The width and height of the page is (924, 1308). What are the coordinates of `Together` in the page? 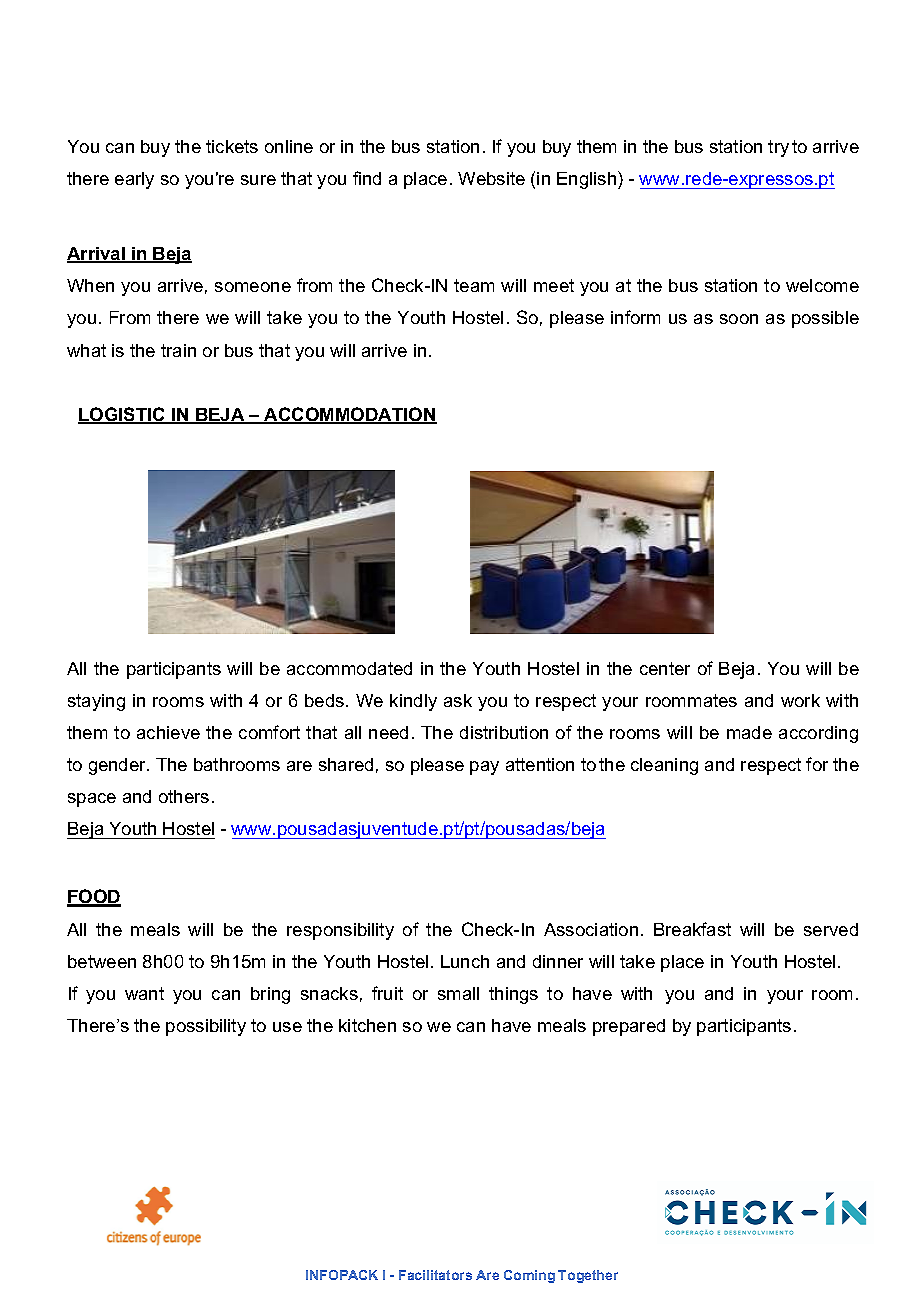 It's located at (588, 1276).
